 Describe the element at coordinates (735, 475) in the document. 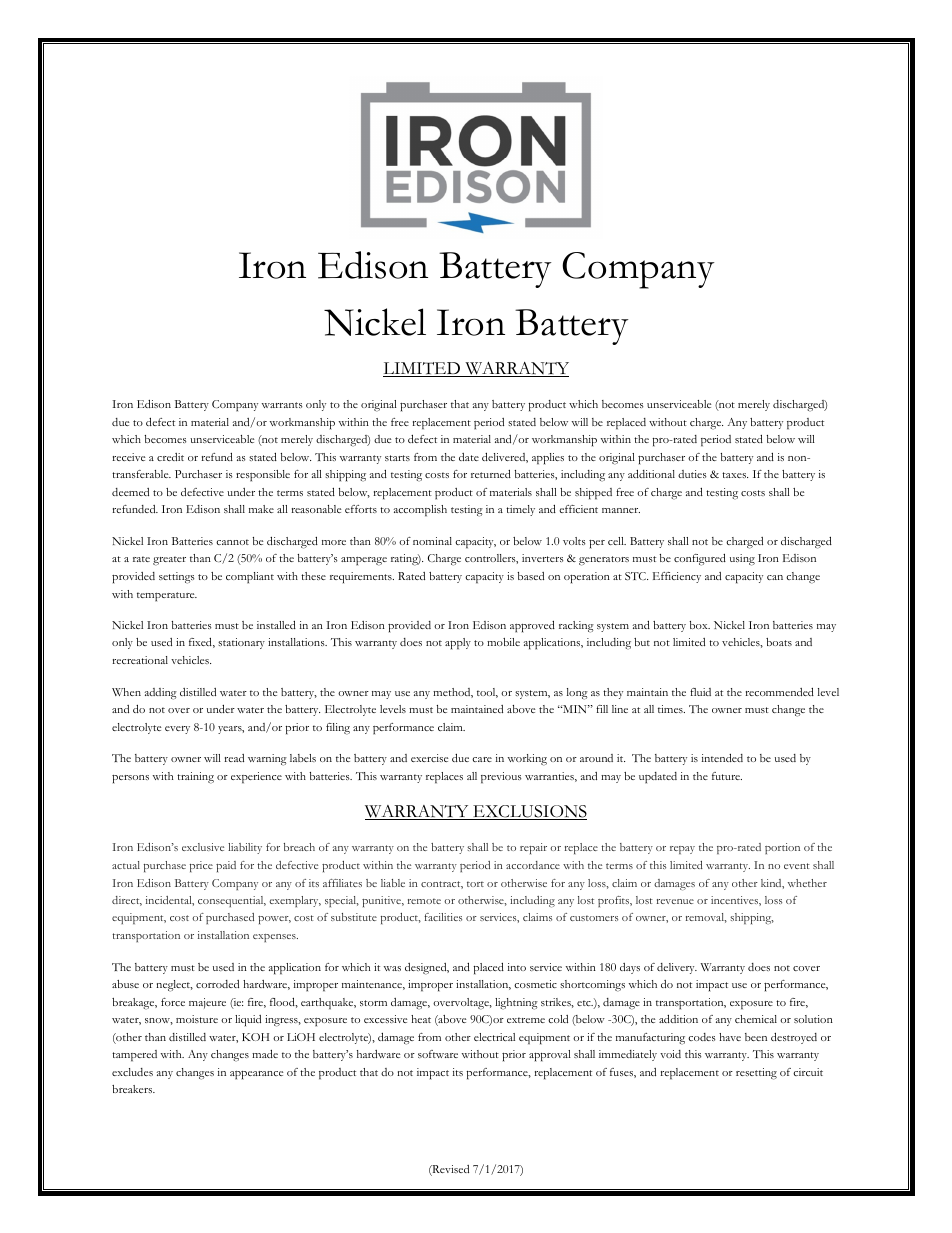

I see `taxes` at that location.
